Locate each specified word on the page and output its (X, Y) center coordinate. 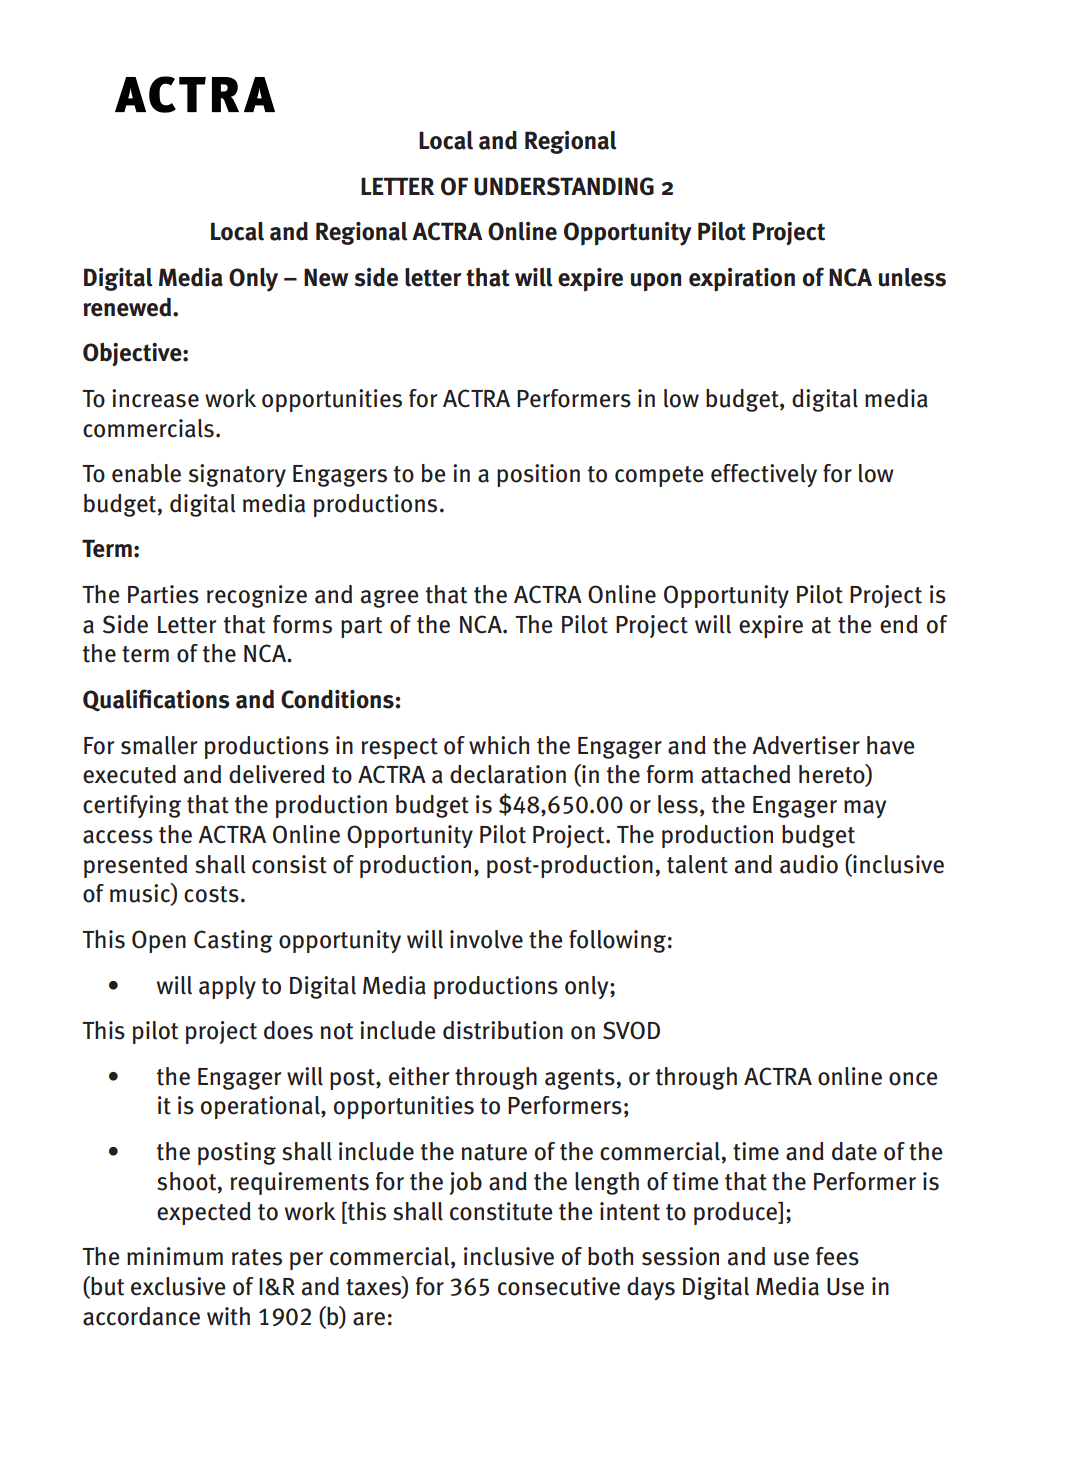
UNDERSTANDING (564, 186)
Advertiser (806, 745)
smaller (159, 745)
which (499, 745)
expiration (742, 280)
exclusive (178, 1286)
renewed (128, 307)
